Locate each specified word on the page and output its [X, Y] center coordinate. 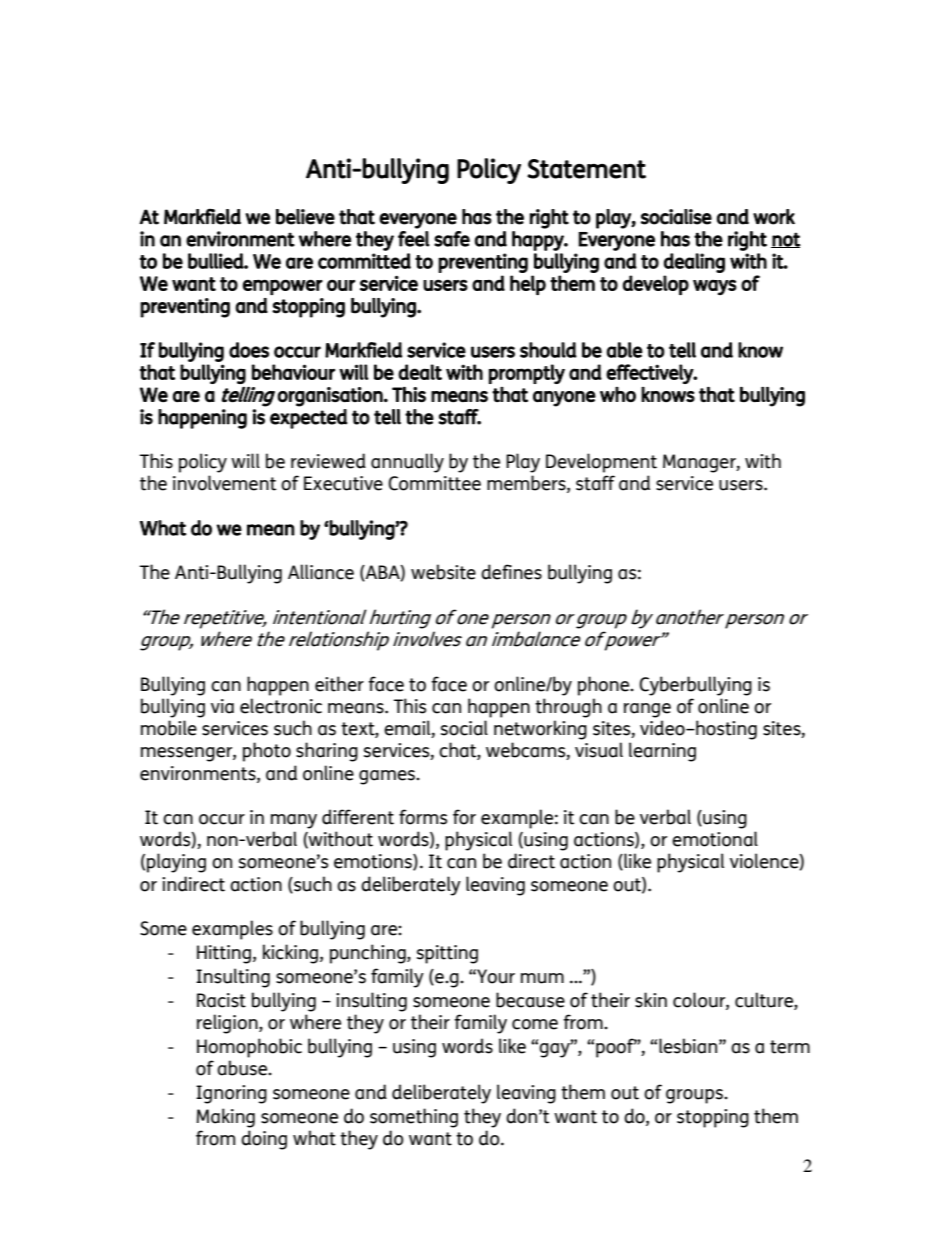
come [535, 1024]
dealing [694, 263]
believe [305, 217]
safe [452, 239]
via [222, 706]
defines [511, 572]
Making [225, 1118]
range [647, 710]
